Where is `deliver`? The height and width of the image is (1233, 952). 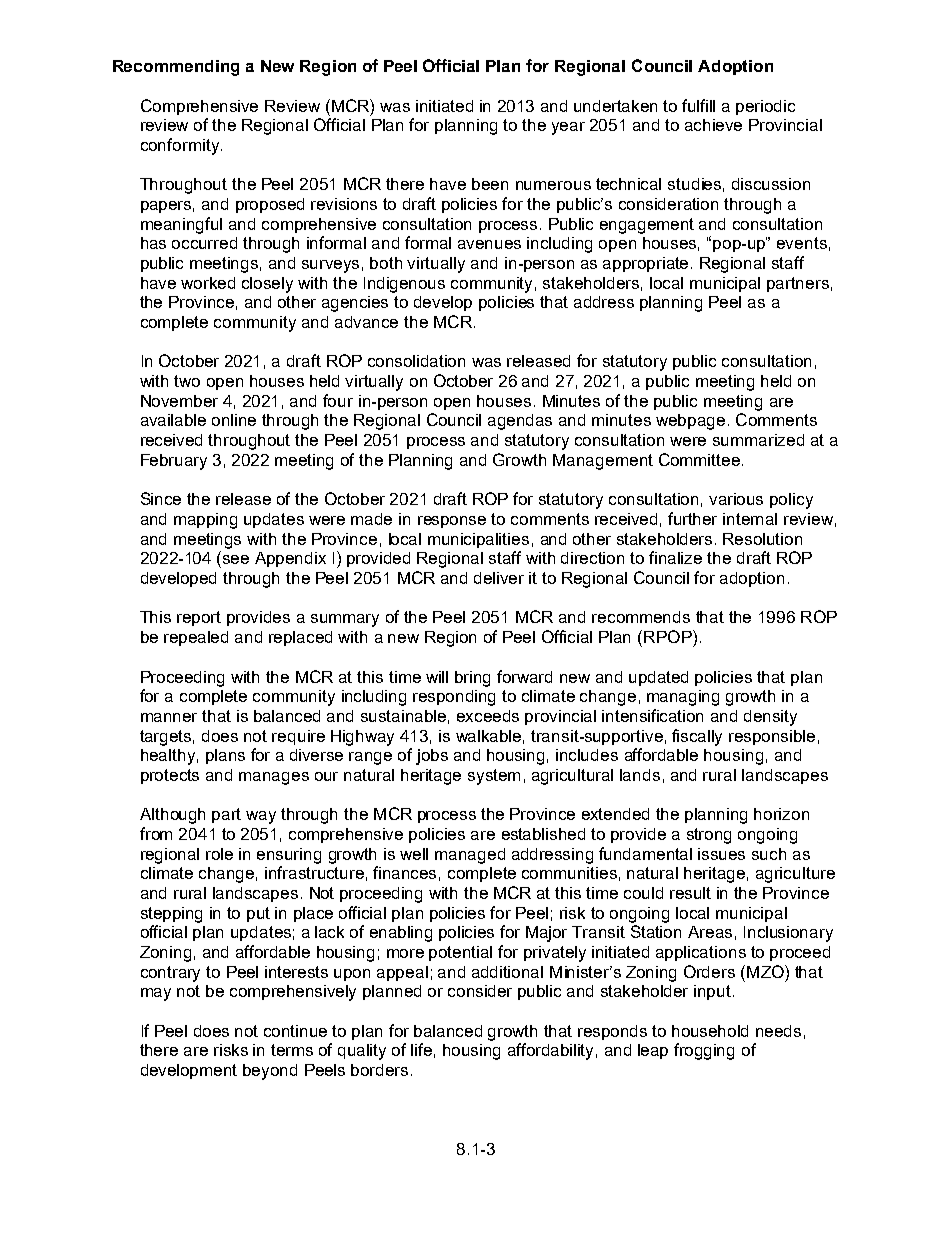 deliver is located at coordinates (499, 578).
